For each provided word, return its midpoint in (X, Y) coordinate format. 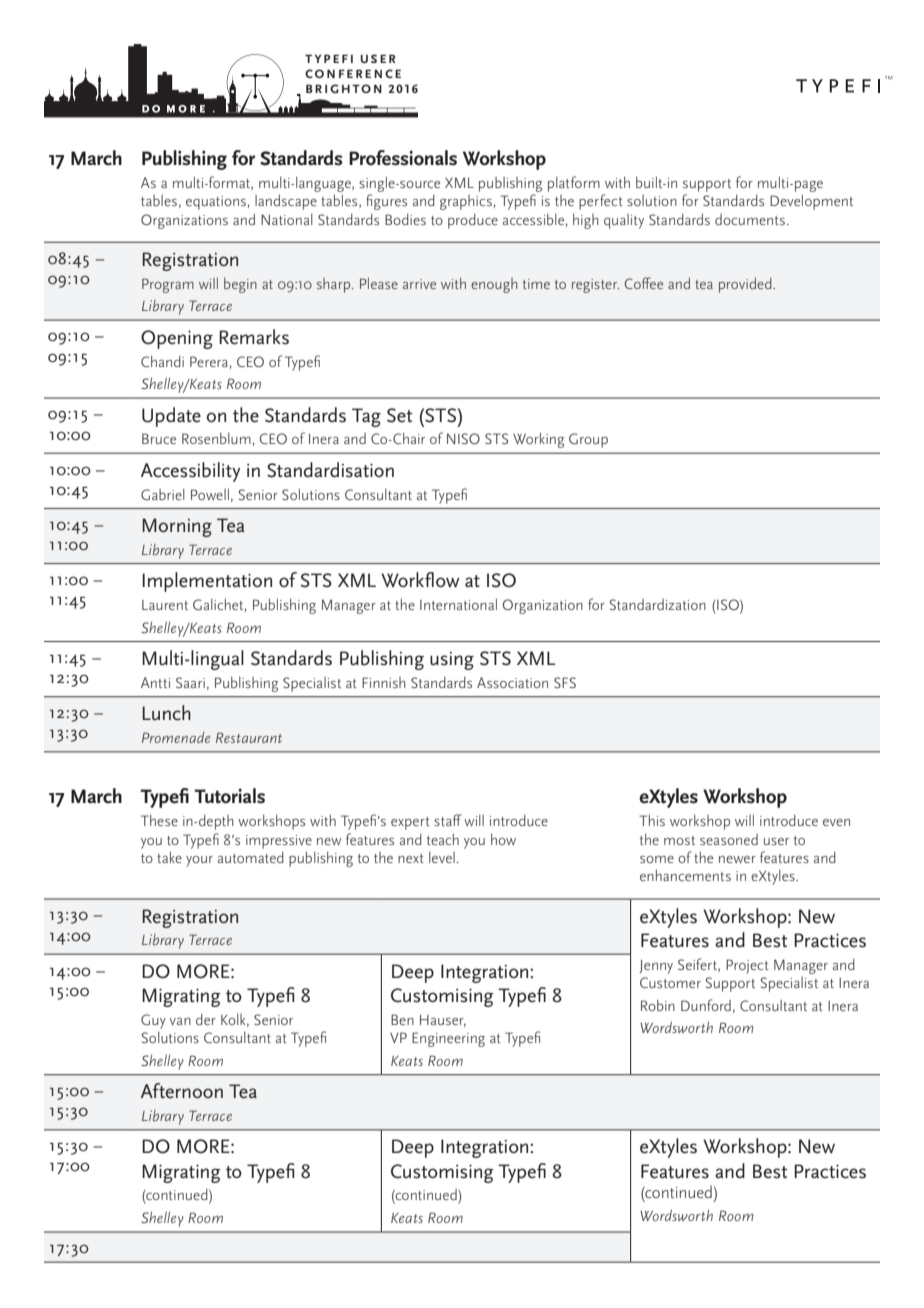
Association (512, 682)
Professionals (403, 158)
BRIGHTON (344, 88)
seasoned (729, 839)
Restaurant (249, 737)
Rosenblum (216, 438)
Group (588, 440)
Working (538, 440)
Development (811, 202)
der (206, 1019)
